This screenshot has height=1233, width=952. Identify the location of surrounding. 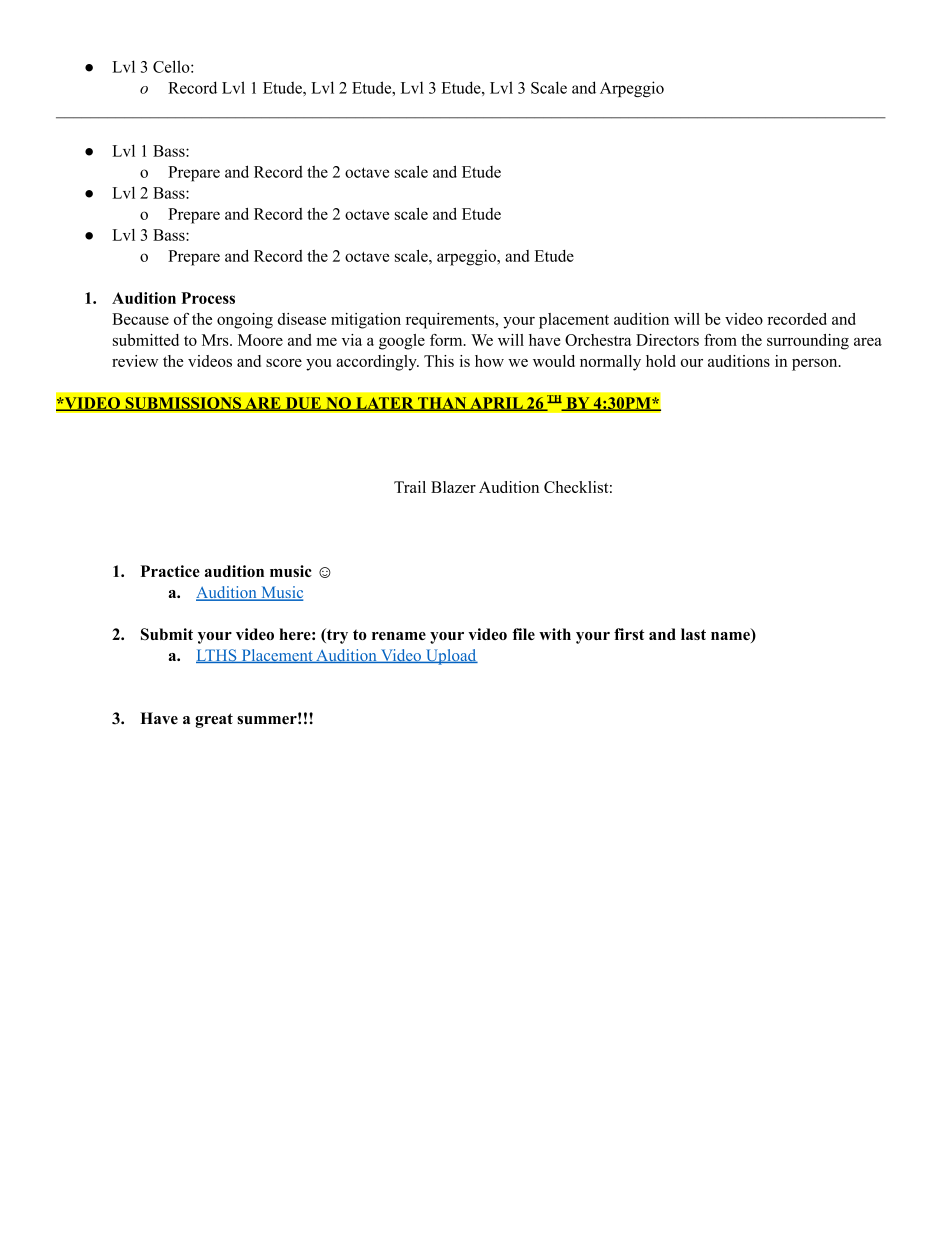
(808, 342).
